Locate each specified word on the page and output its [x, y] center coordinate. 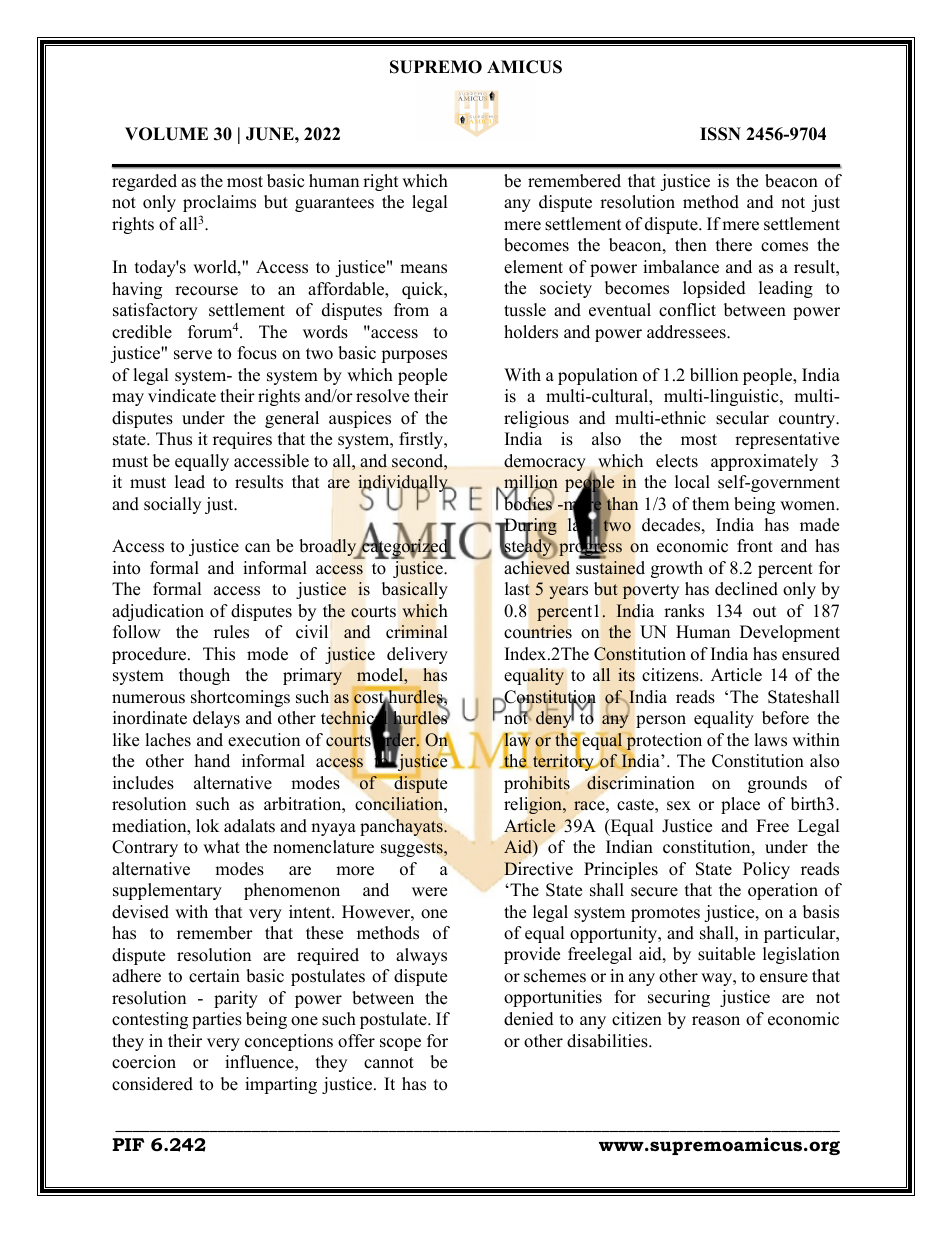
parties [217, 1020]
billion [714, 375]
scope [400, 1044]
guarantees [334, 204]
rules [231, 632]
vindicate [182, 396]
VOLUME [166, 134]
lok [207, 826]
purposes [414, 356]
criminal [416, 632]
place [740, 805]
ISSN [720, 134]
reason [716, 1021]
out [765, 612]
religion [534, 805]
